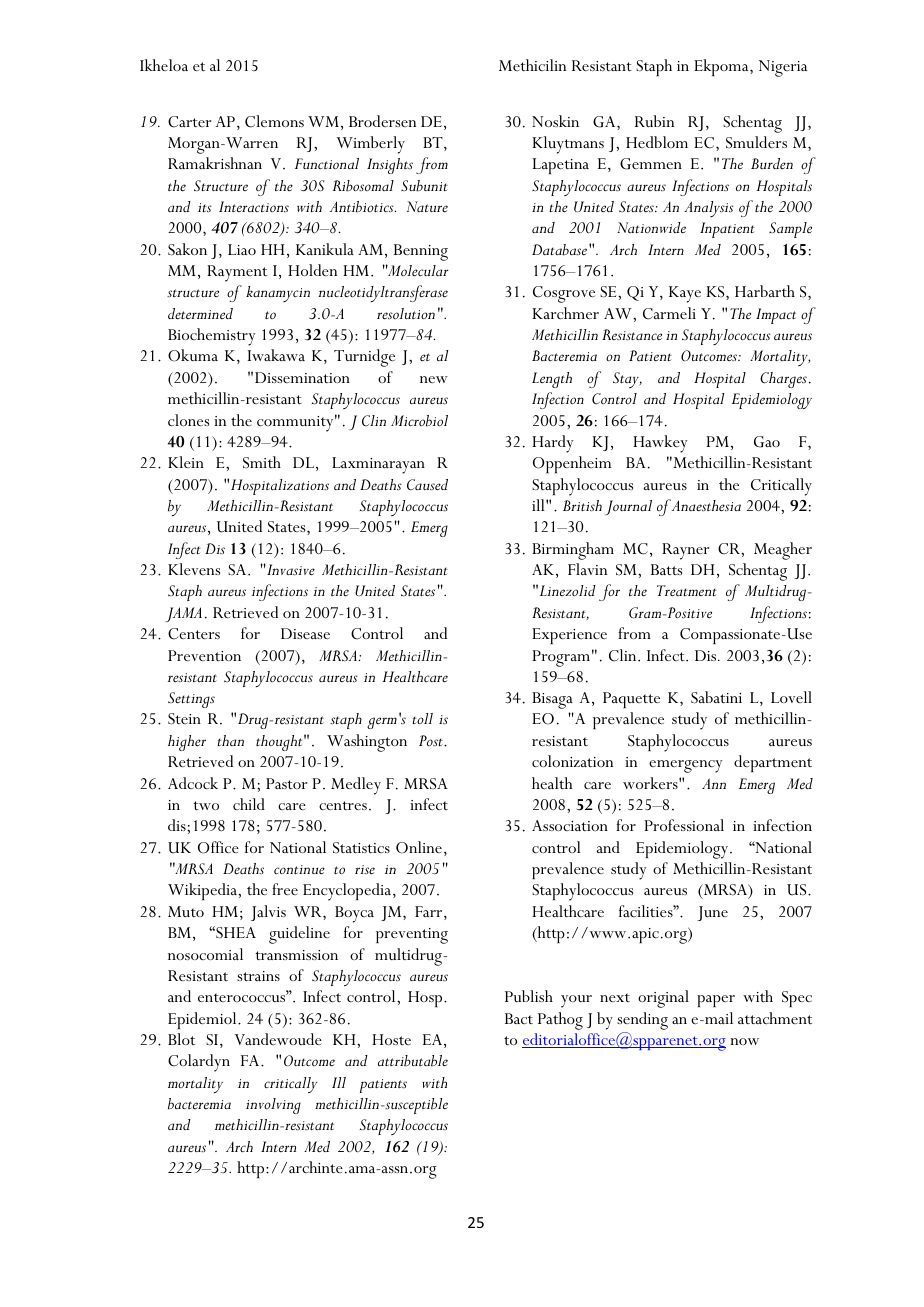 The image size is (924, 1307). I want to click on Invasive, so click(290, 569).
